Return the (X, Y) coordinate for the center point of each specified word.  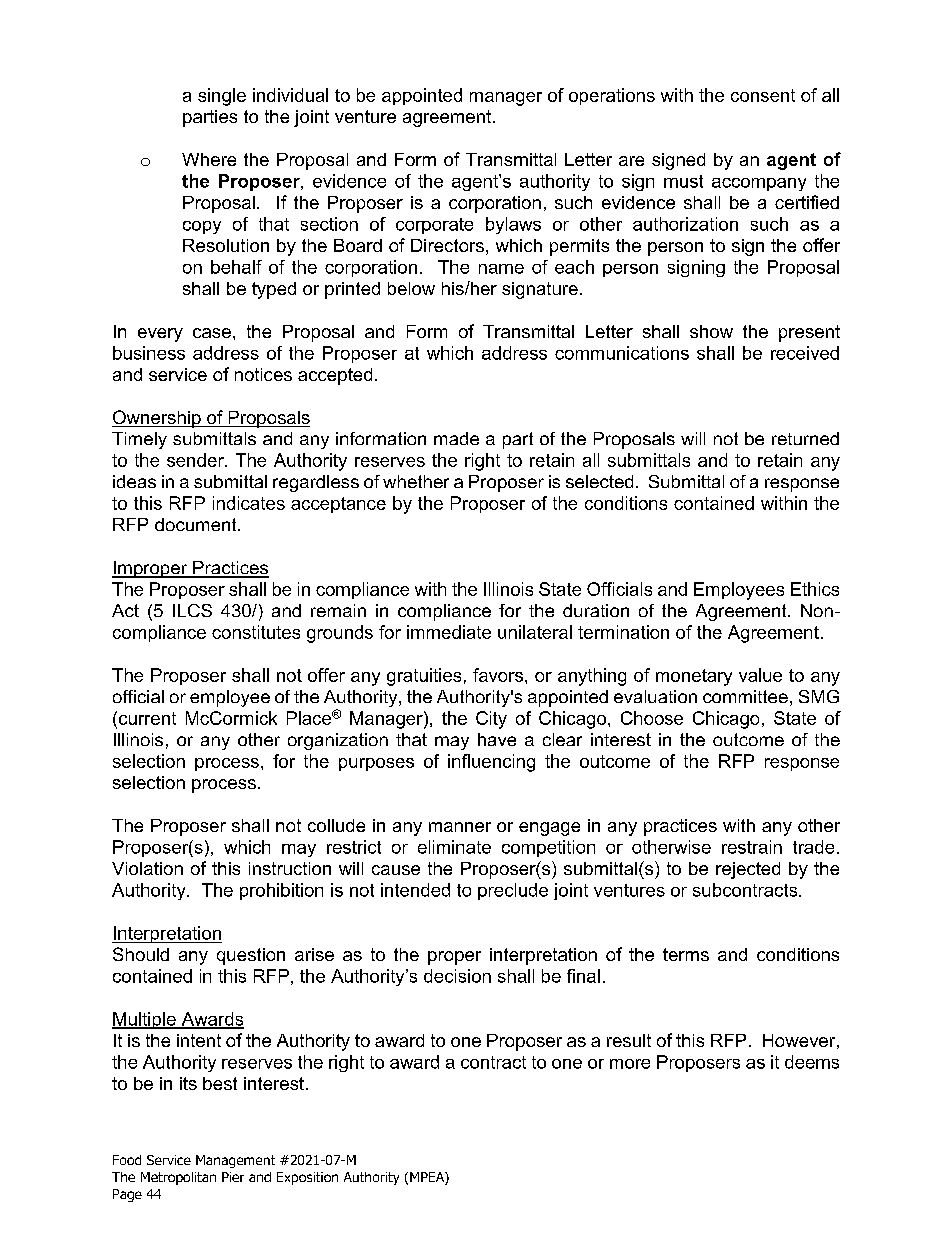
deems (812, 1062)
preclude (513, 891)
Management (235, 1161)
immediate (449, 632)
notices (263, 374)
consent (763, 95)
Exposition (307, 1178)
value (760, 675)
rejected (748, 870)
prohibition (281, 891)
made (456, 438)
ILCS (192, 610)
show (711, 331)
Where (209, 159)
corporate (434, 226)
